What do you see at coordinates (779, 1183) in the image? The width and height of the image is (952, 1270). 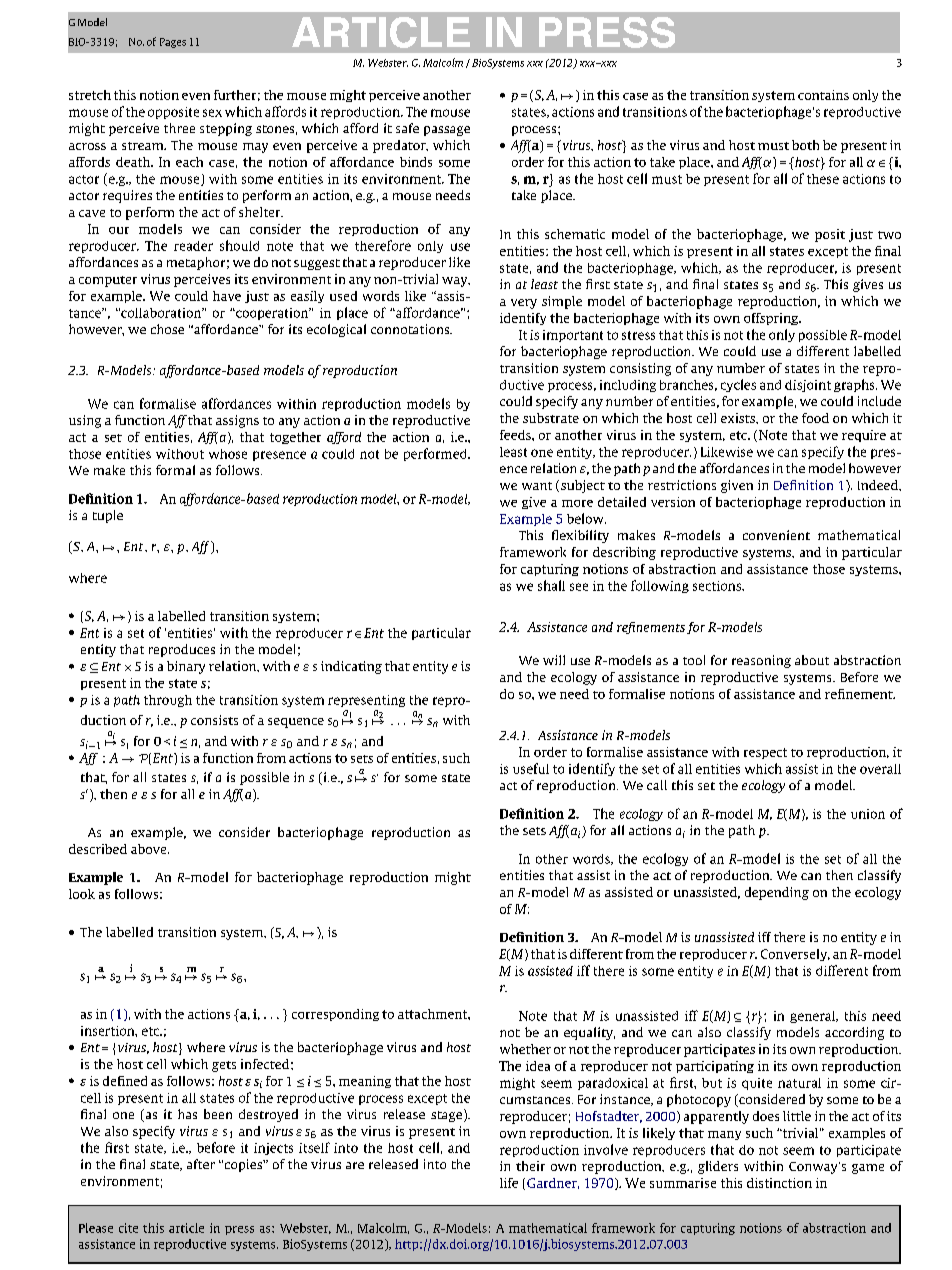 I see `distinction` at bounding box center [779, 1183].
